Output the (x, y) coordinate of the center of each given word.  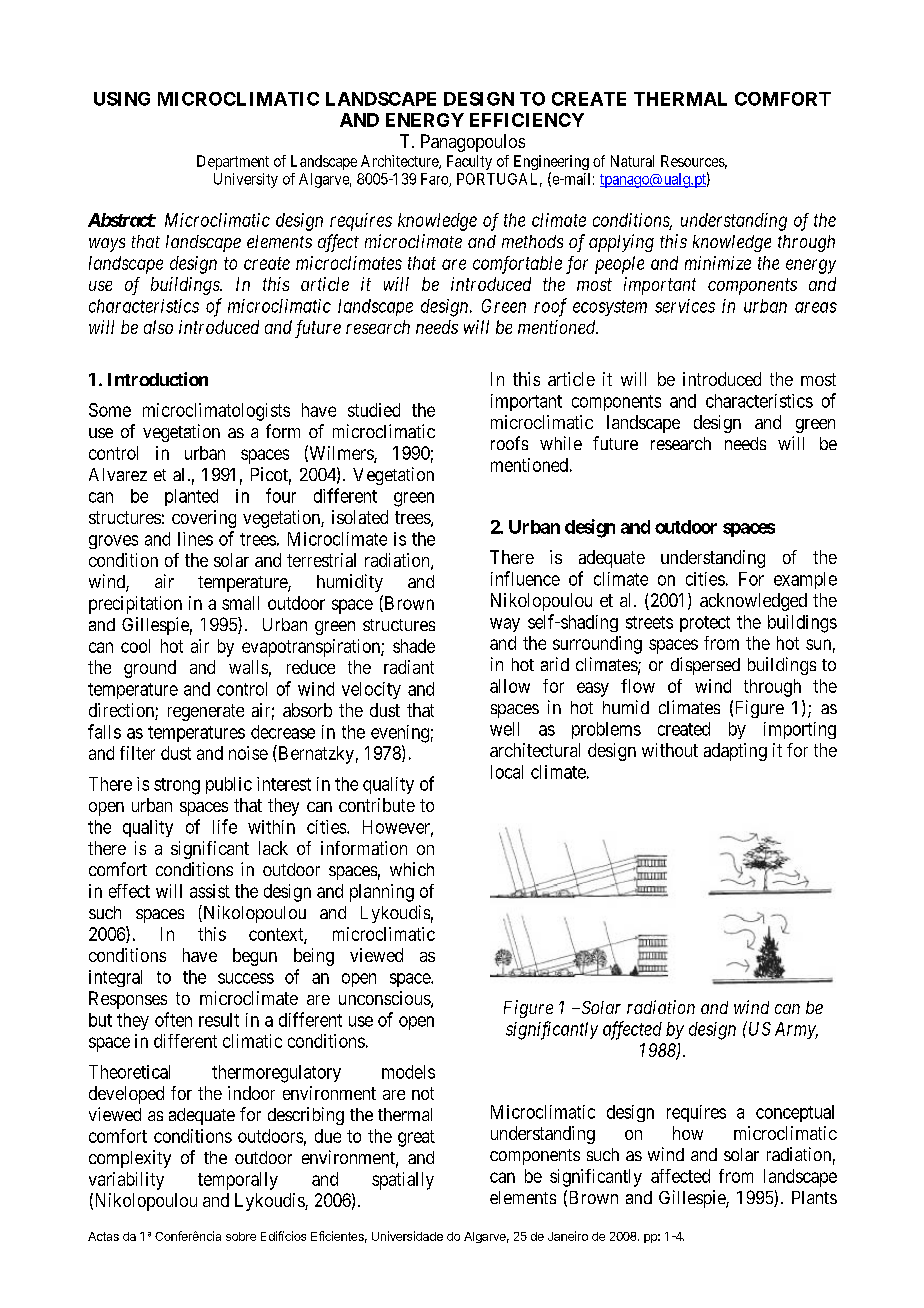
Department (233, 162)
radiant (409, 667)
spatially (403, 1181)
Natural (632, 161)
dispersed (705, 666)
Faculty (469, 162)
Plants (814, 1197)
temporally (238, 1181)
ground (150, 669)
